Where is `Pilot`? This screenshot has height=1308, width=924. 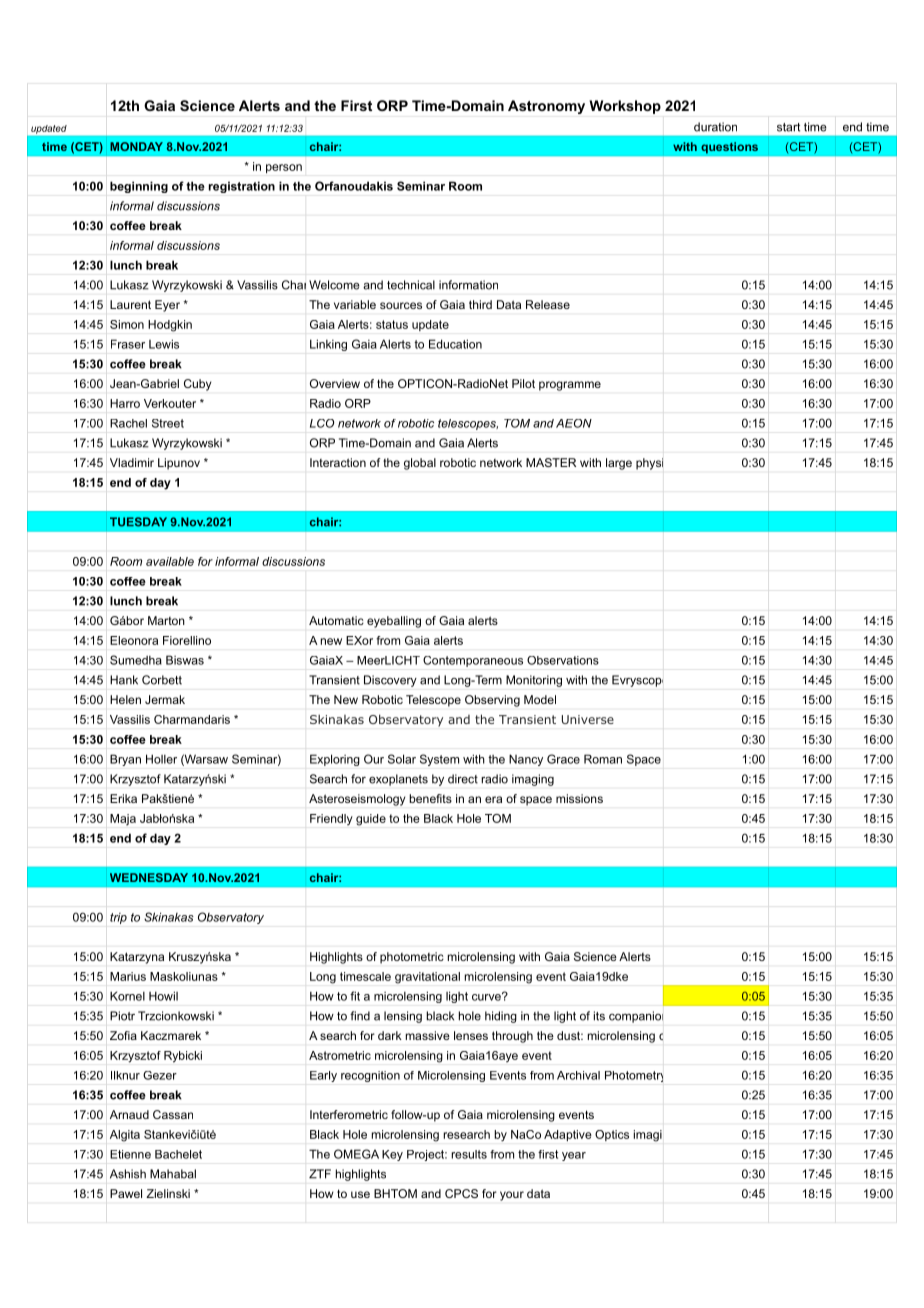
Pilot is located at coordinates (523, 383).
